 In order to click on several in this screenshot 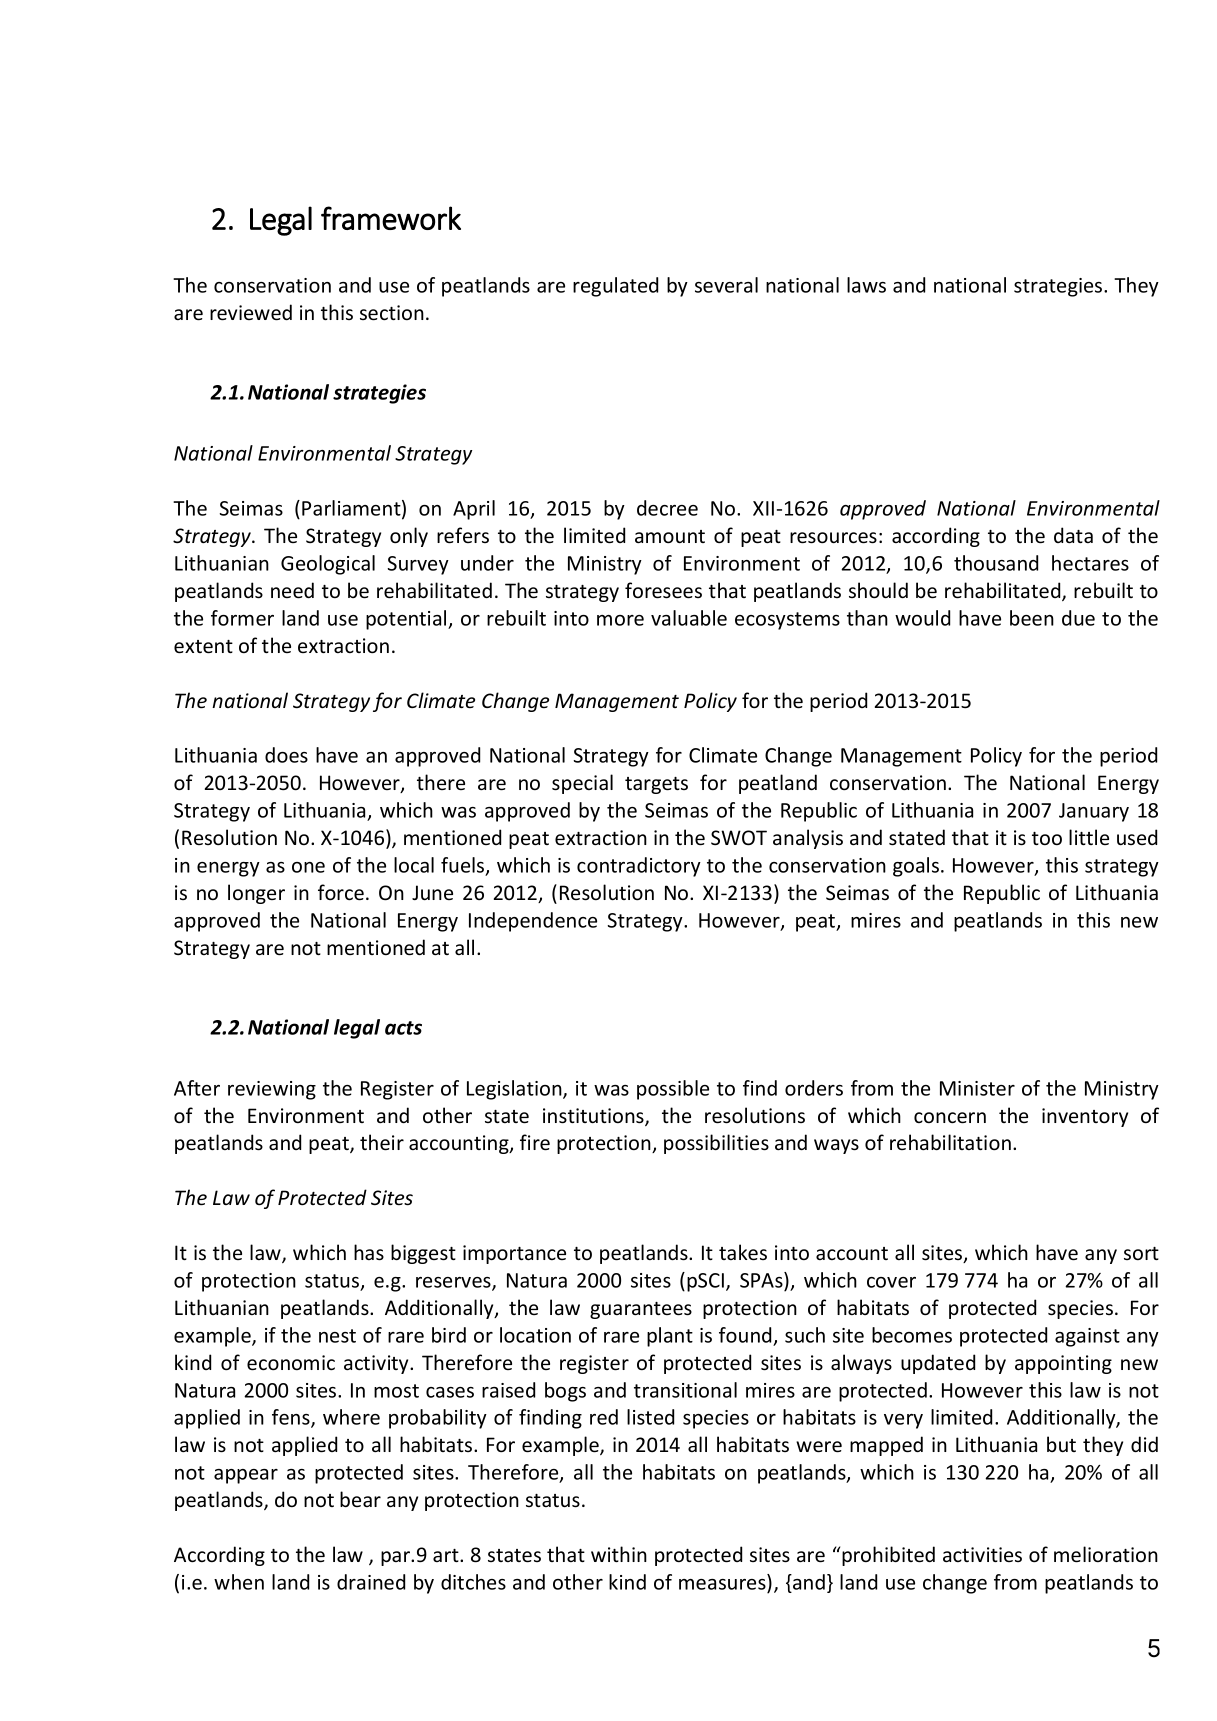, I will do `click(726, 285)`.
